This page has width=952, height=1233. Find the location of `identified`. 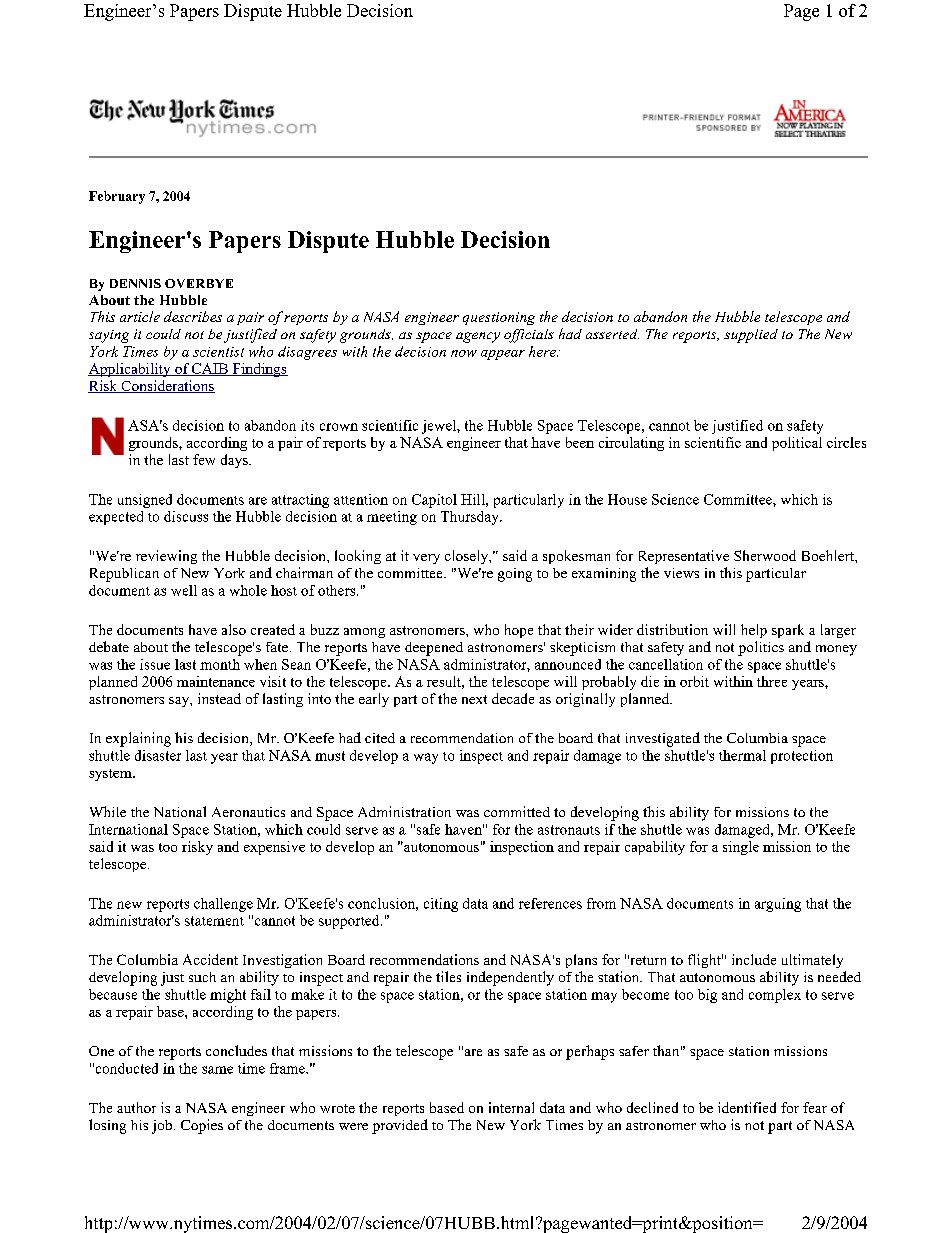

identified is located at coordinates (747, 1107).
